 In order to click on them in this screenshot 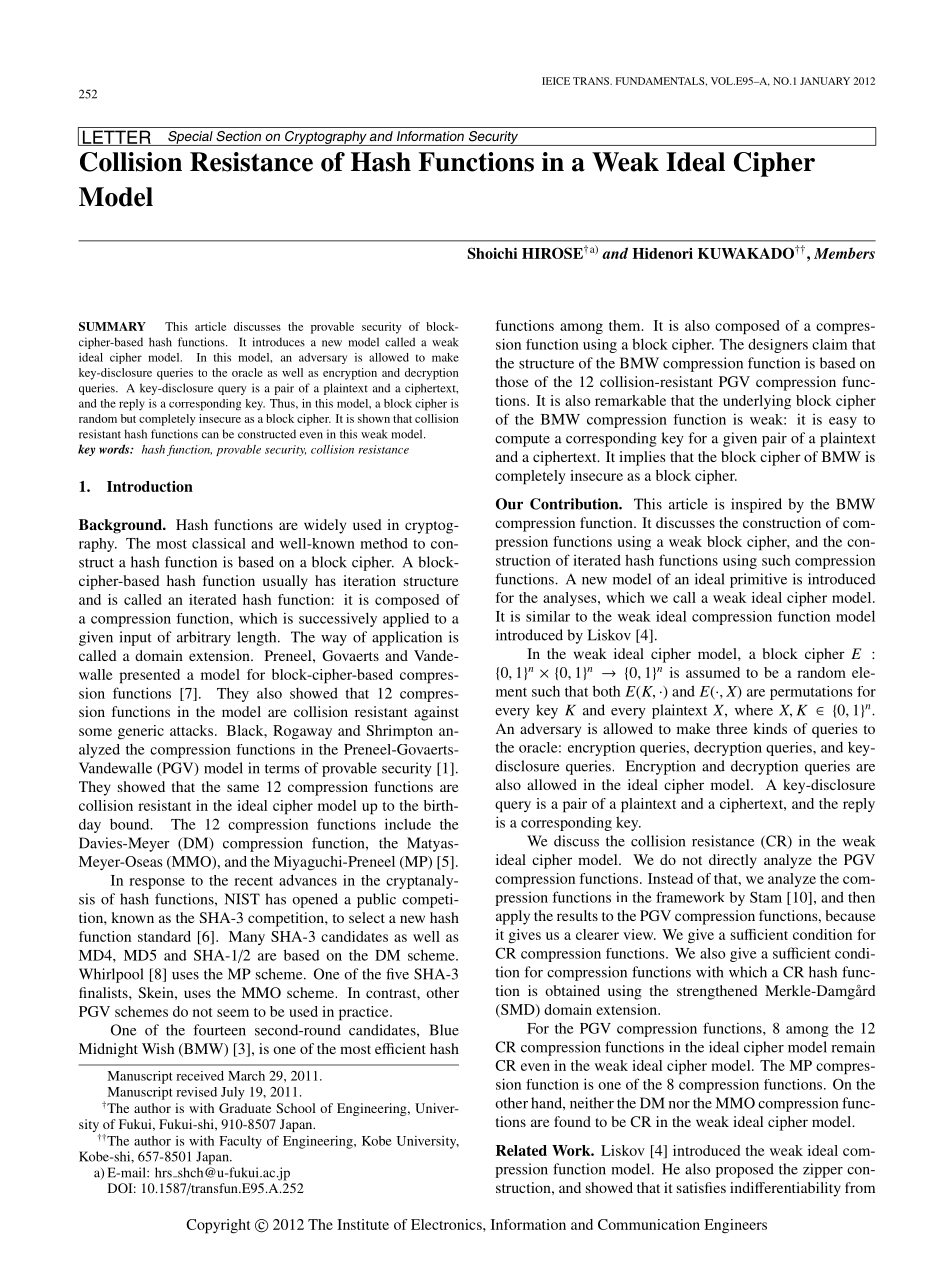, I will do `click(626, 325)`.
